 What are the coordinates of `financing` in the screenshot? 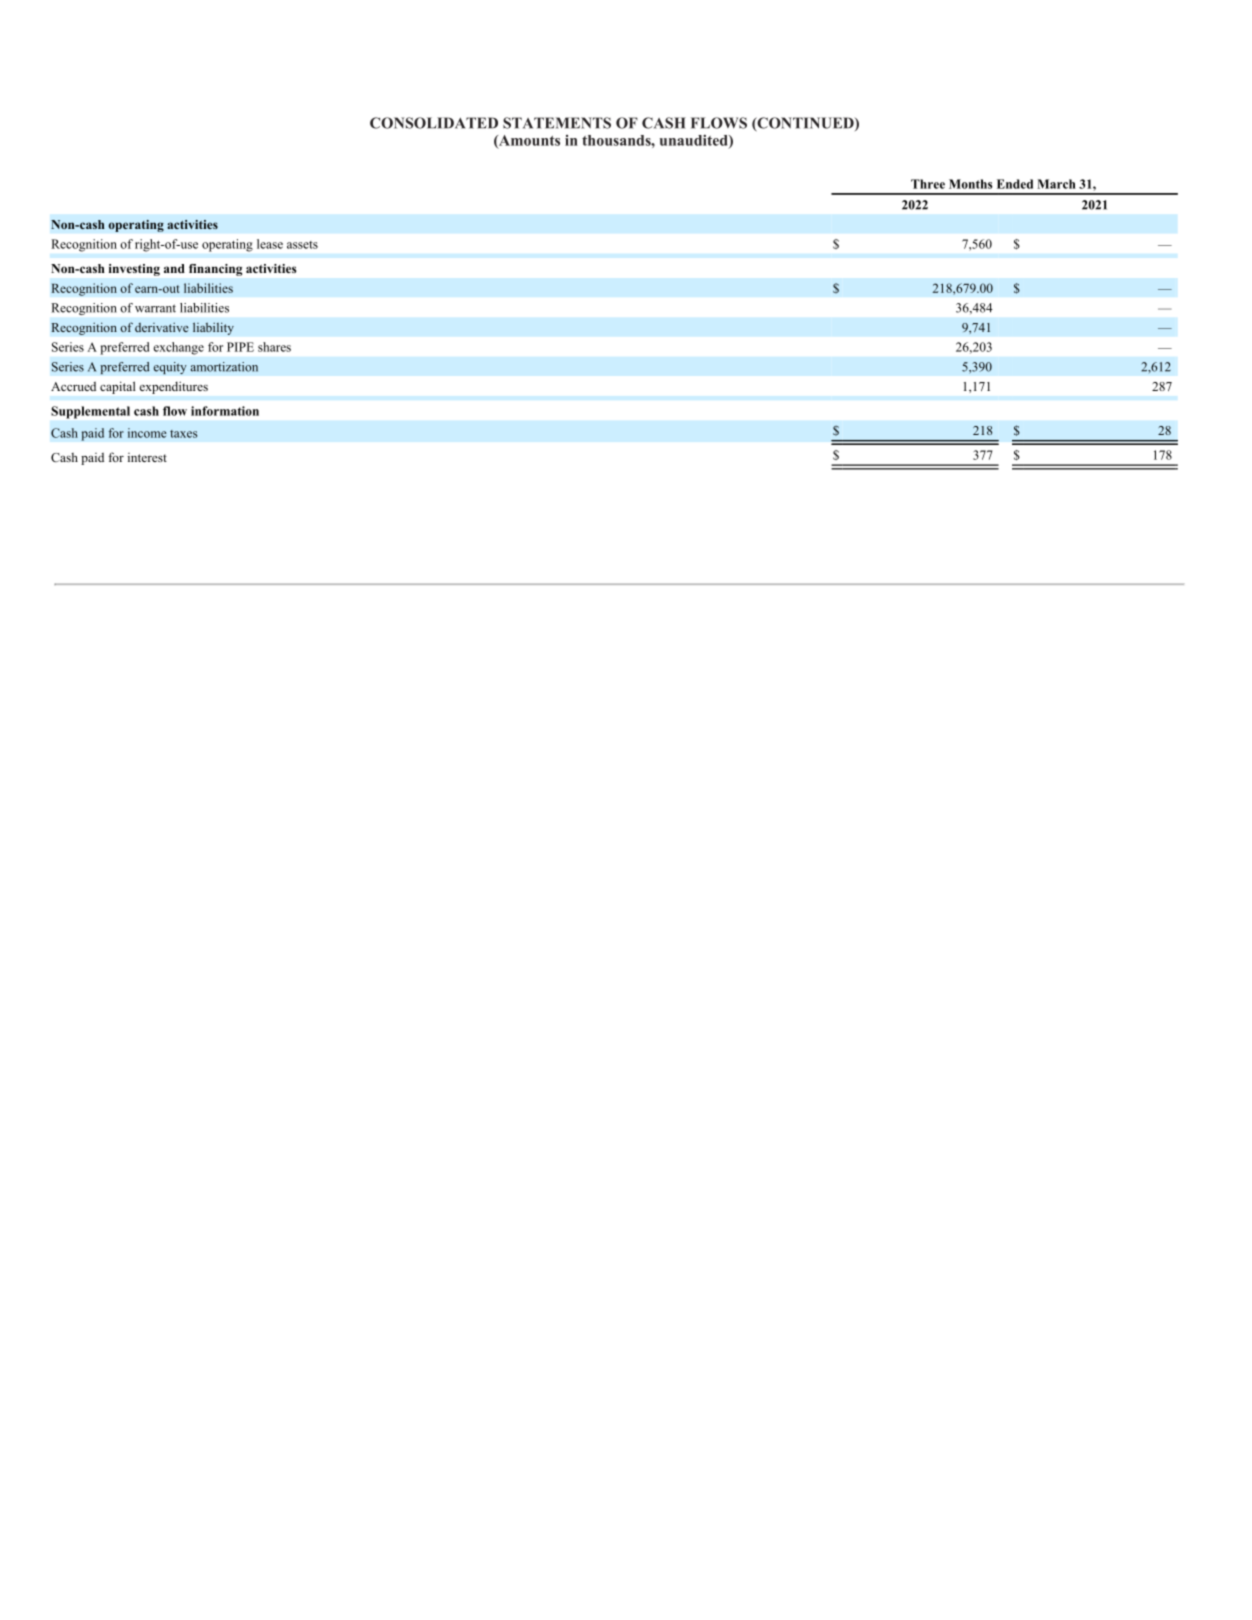 It's located at (215, 270).
